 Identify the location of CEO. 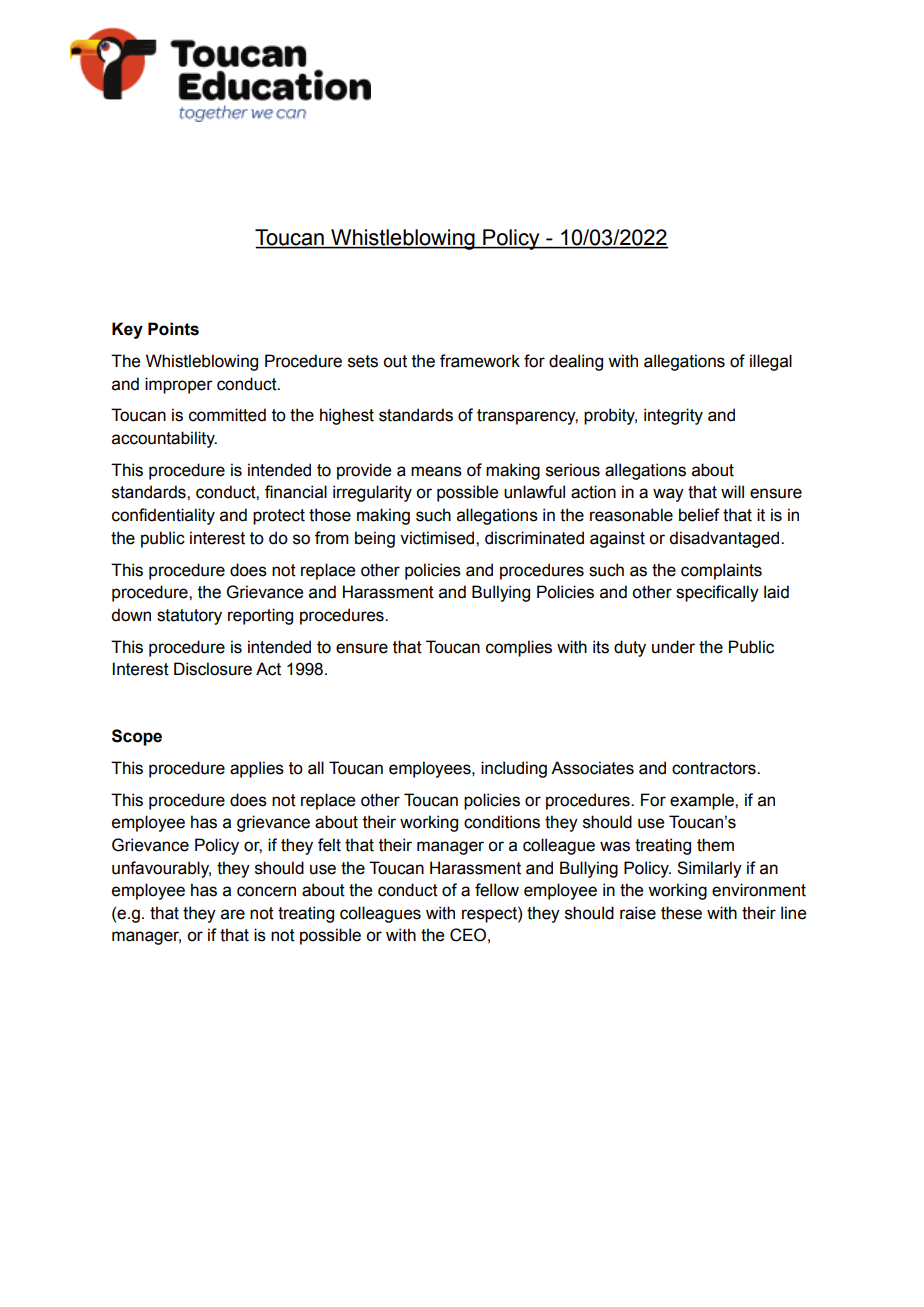
(468, 935).
